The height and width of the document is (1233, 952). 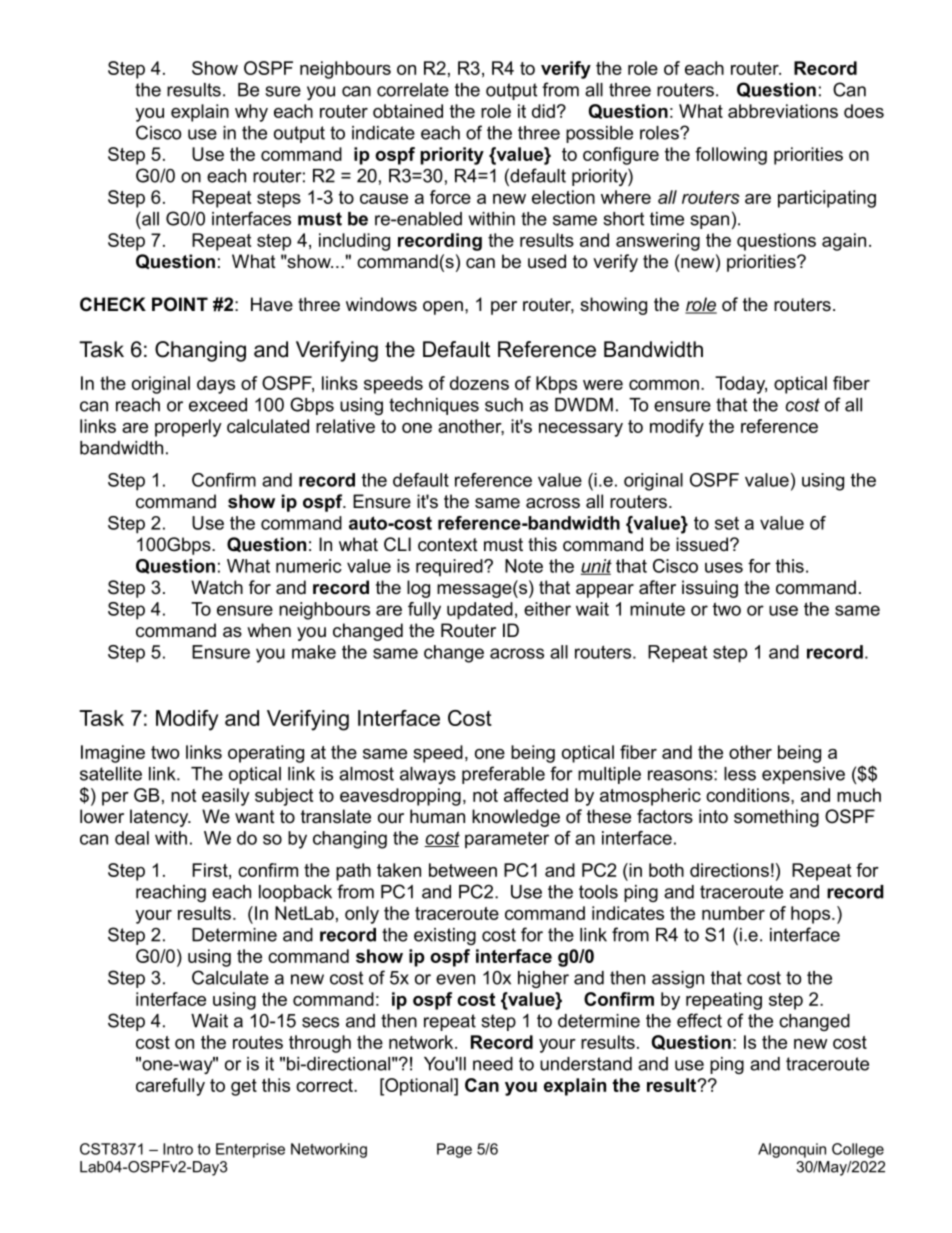 I want to click on issuing, so click(x=710, y=589).
